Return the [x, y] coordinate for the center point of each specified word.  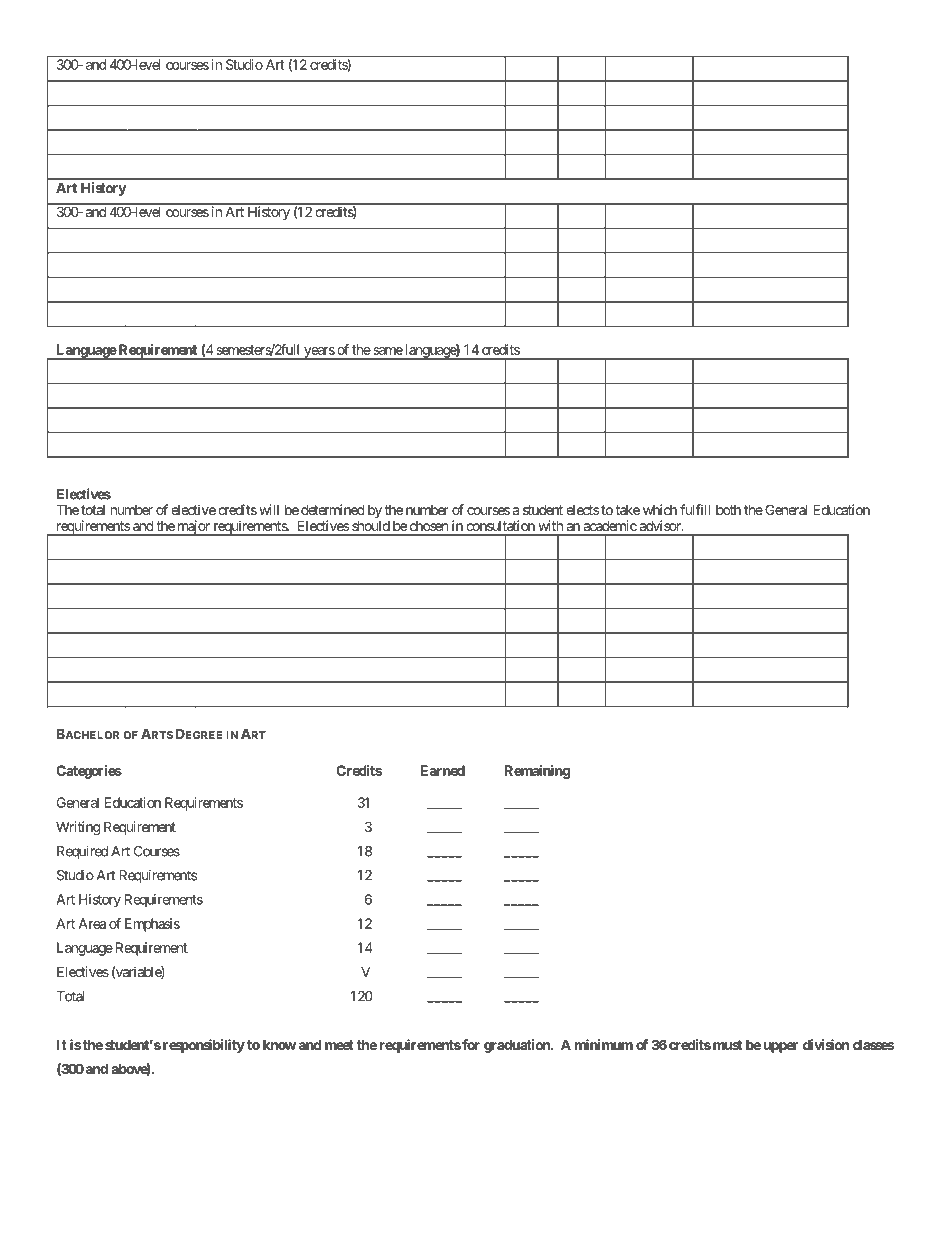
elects [582, 510]
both [728, 510]
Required [82, 852]
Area [92, 923]
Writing [78, 828]
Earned [443, 770]
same [388, 351]
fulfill [695, 509]
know [279, 1044]
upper [781, 1047]
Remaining [537, 772]
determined [333, 509]
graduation [518, 1046]
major [193, 528]
